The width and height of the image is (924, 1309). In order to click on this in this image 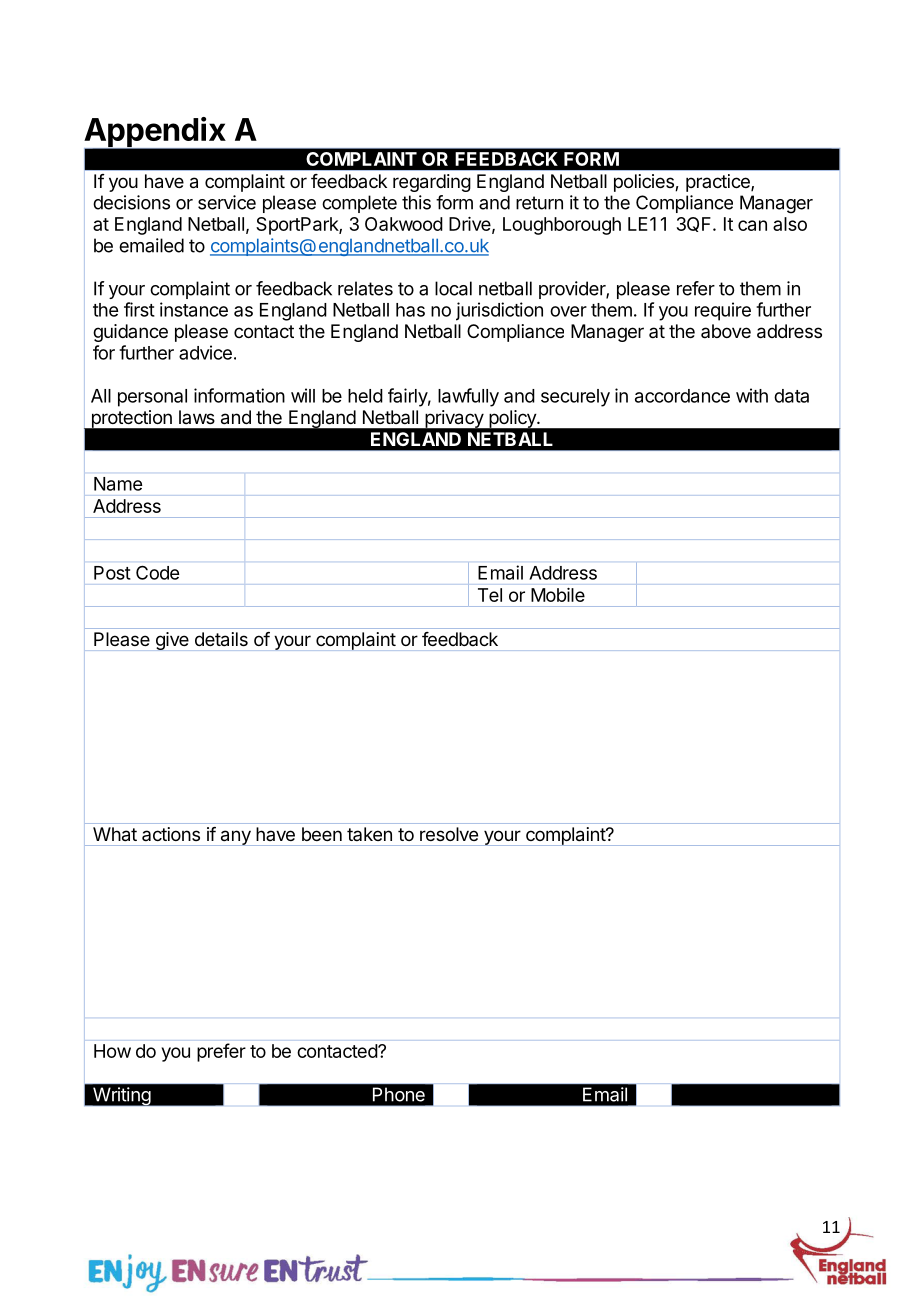, I will do `click(416, 202)`.
